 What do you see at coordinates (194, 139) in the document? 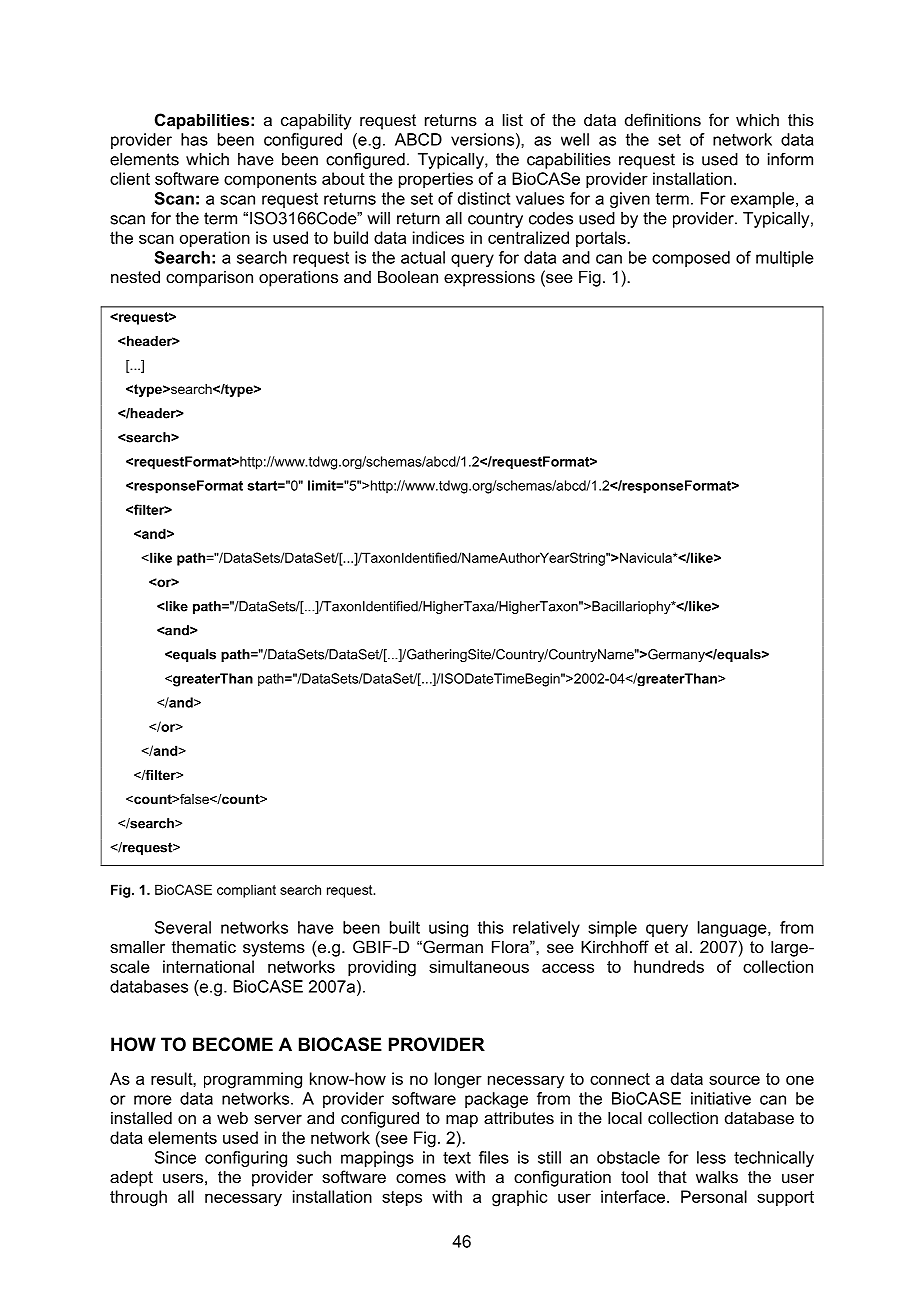
I see `has` at bounding box center [194, 139].
